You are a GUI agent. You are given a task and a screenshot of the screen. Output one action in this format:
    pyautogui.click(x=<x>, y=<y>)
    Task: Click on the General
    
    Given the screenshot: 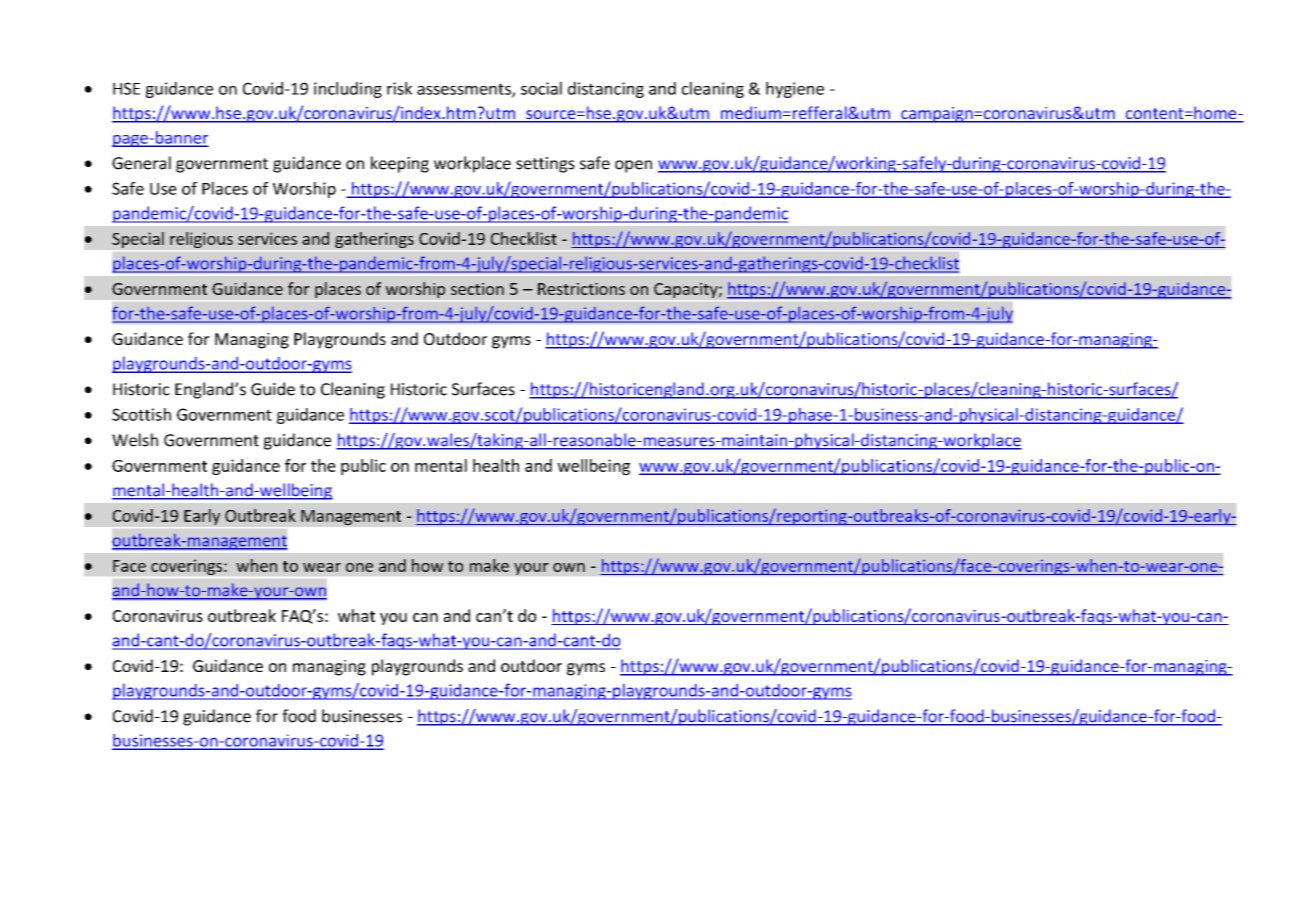 What is the action you would take?
    pyautogui.click(x=141, y=163)
